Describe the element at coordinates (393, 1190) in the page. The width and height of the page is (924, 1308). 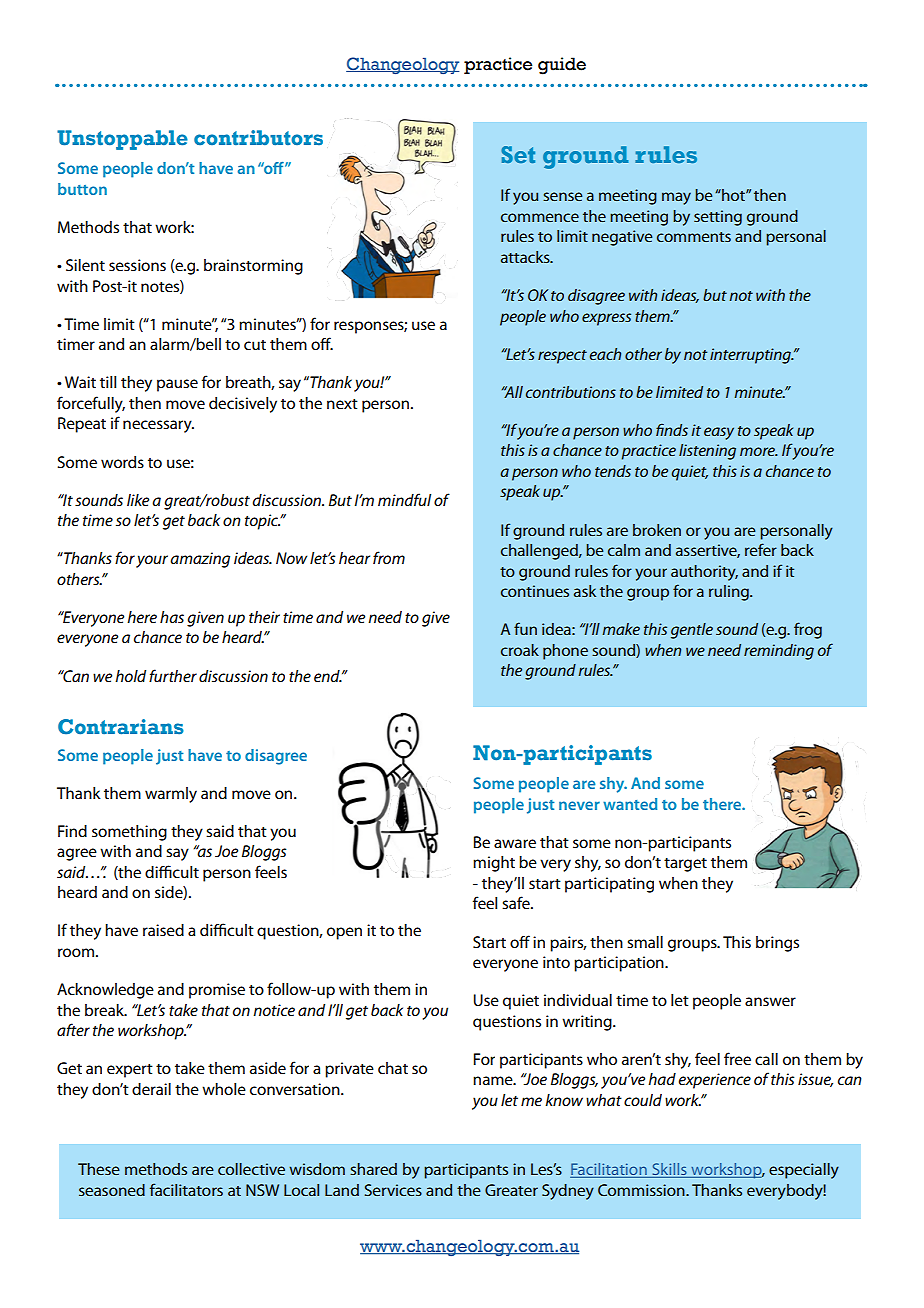
I see `Services` at that location.
